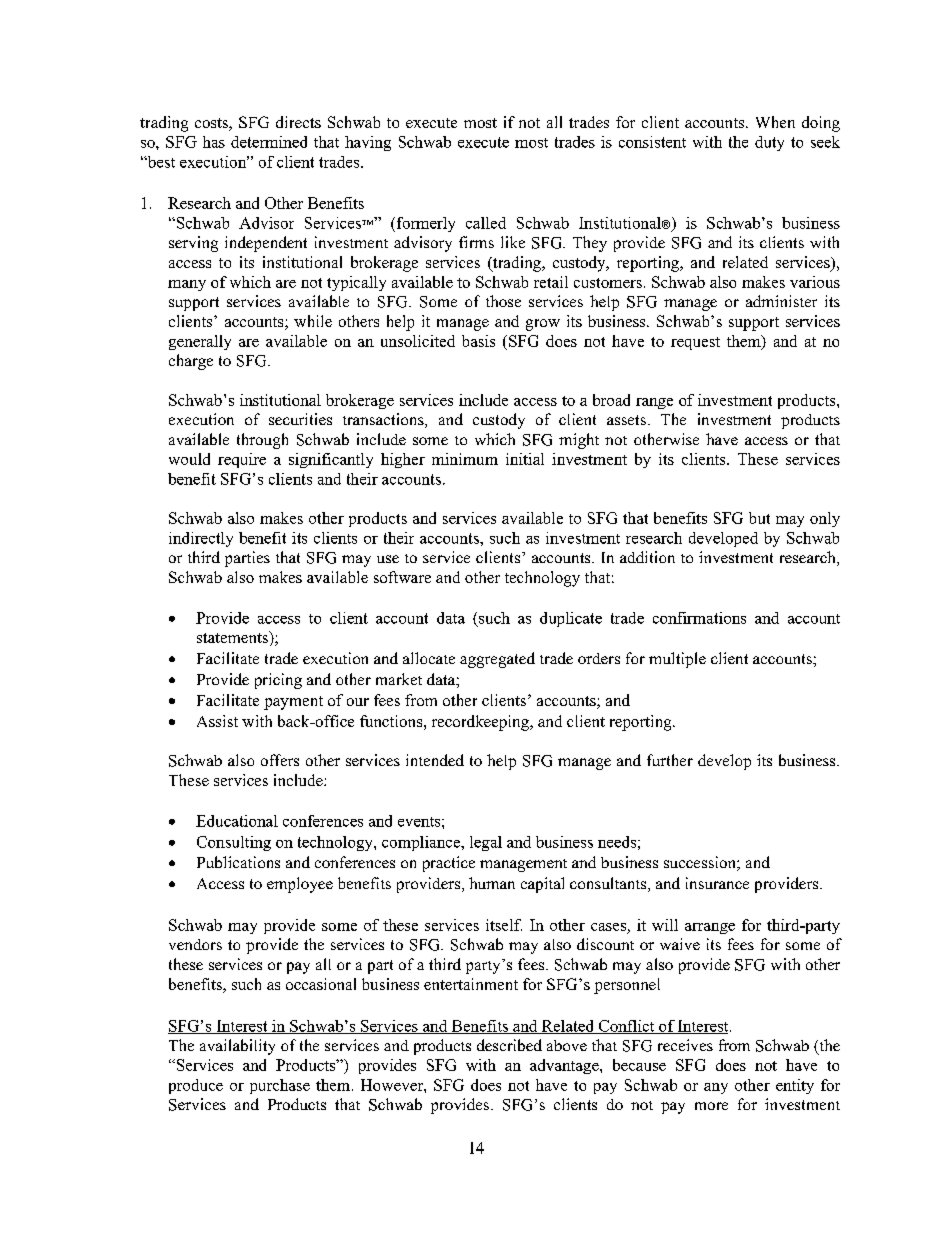  Describe the element at coordinates (233, 637) in the screenshot. I see `statements` at that location.
